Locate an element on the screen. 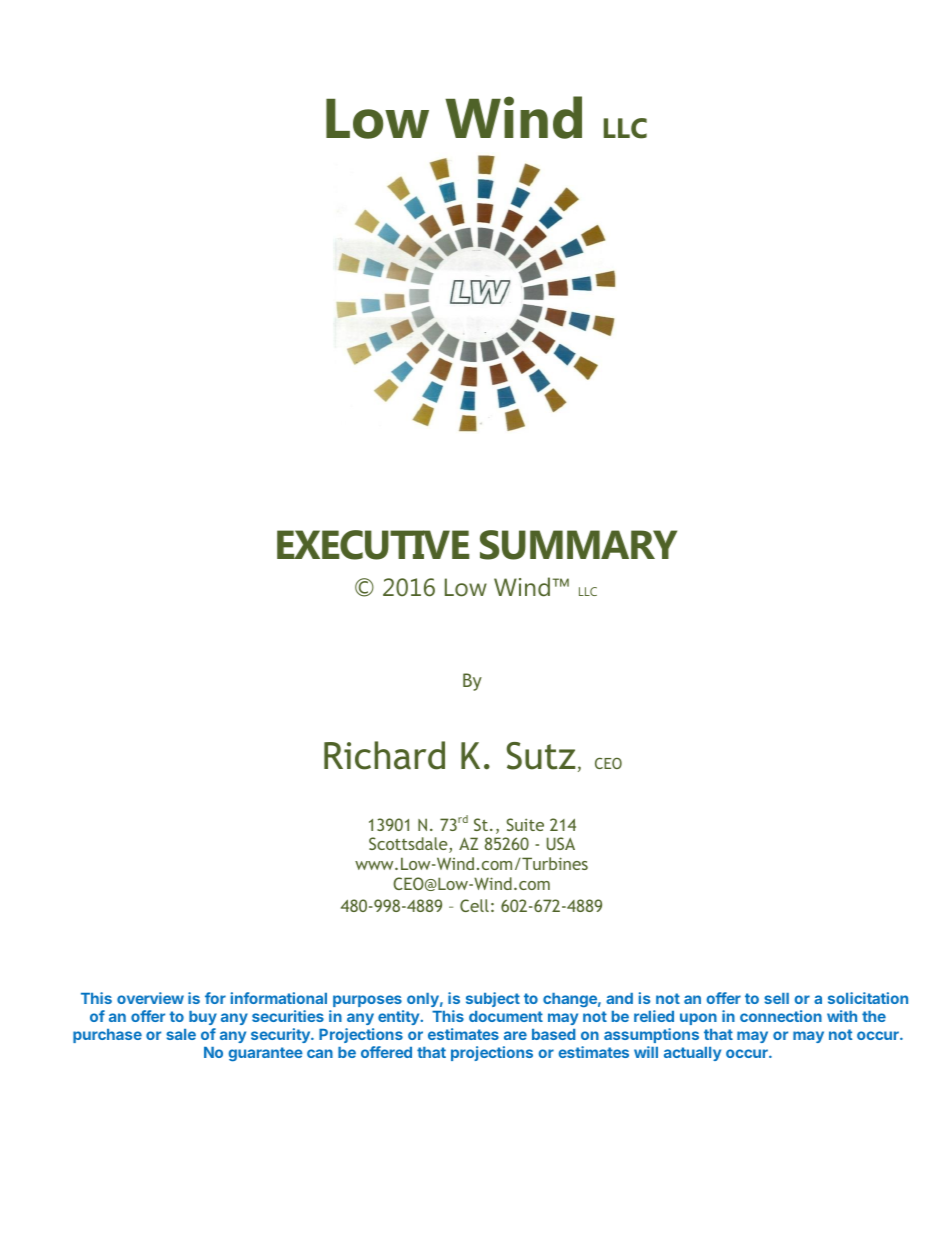 The image size is (952, 1233). Scottsdale is located at coordinates (409, 845).
